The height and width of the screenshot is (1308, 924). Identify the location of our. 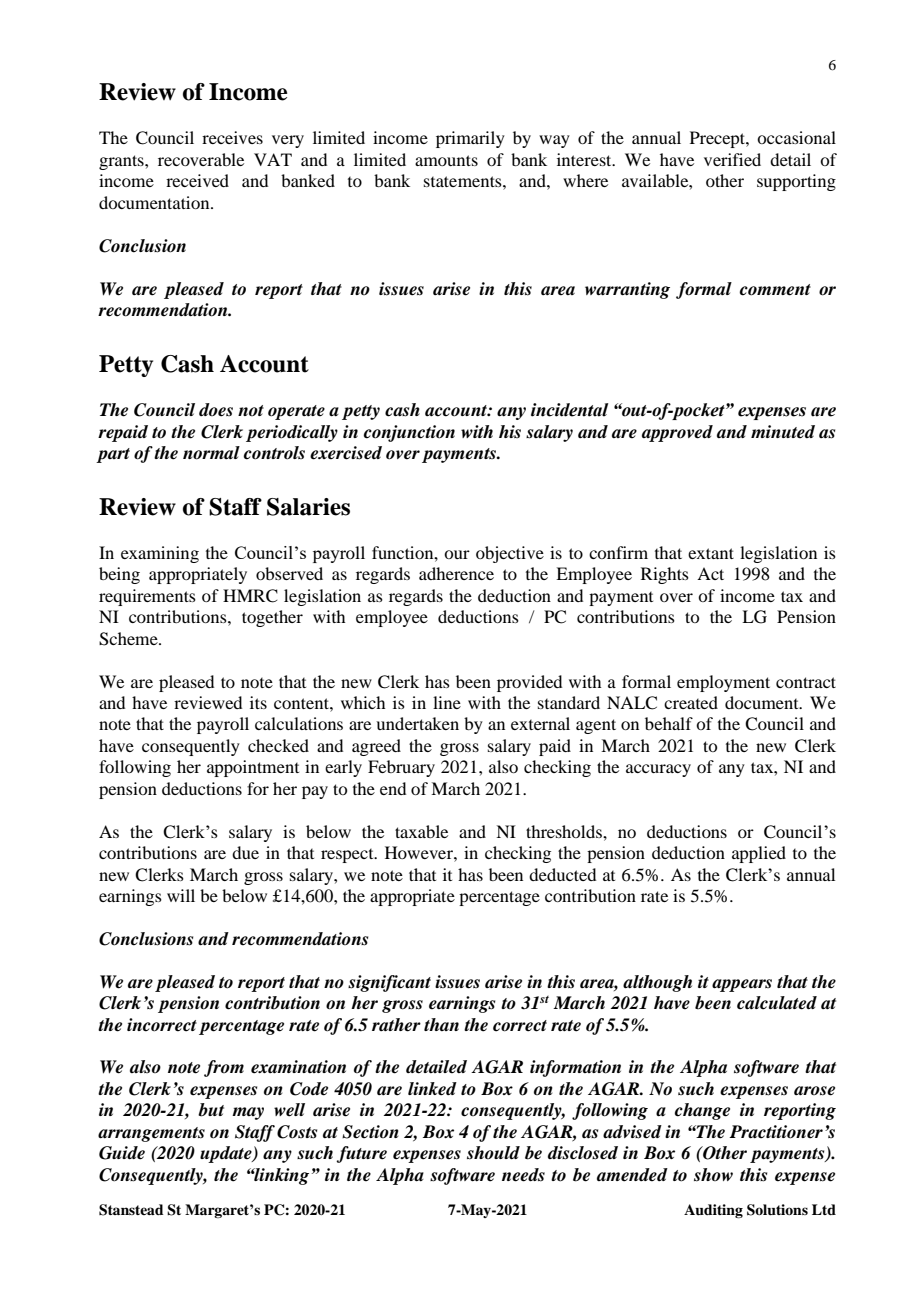
(457, 554).
